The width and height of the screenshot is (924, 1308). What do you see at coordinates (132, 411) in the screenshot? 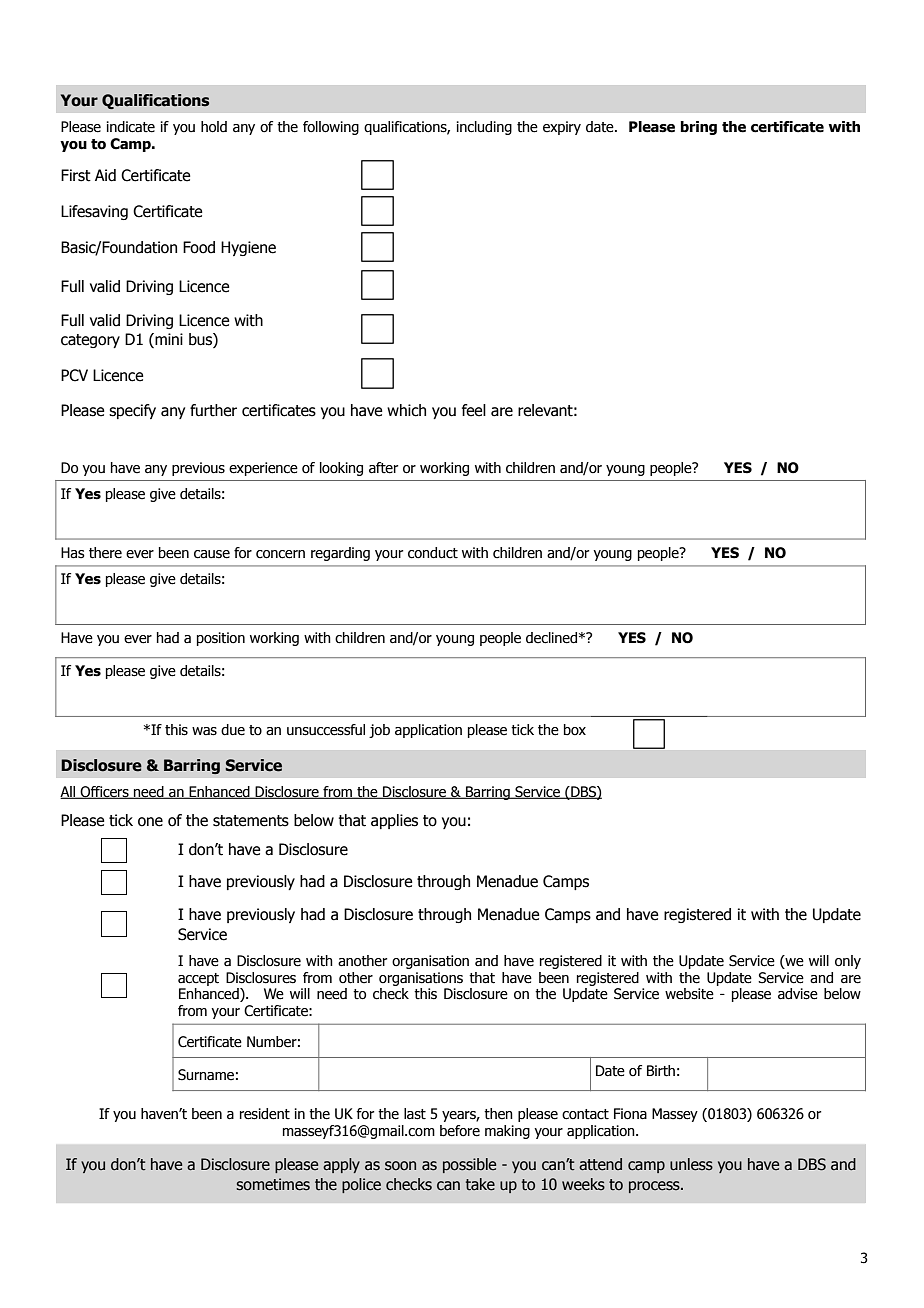
I see `specify` at bounding box center [132, 411].
